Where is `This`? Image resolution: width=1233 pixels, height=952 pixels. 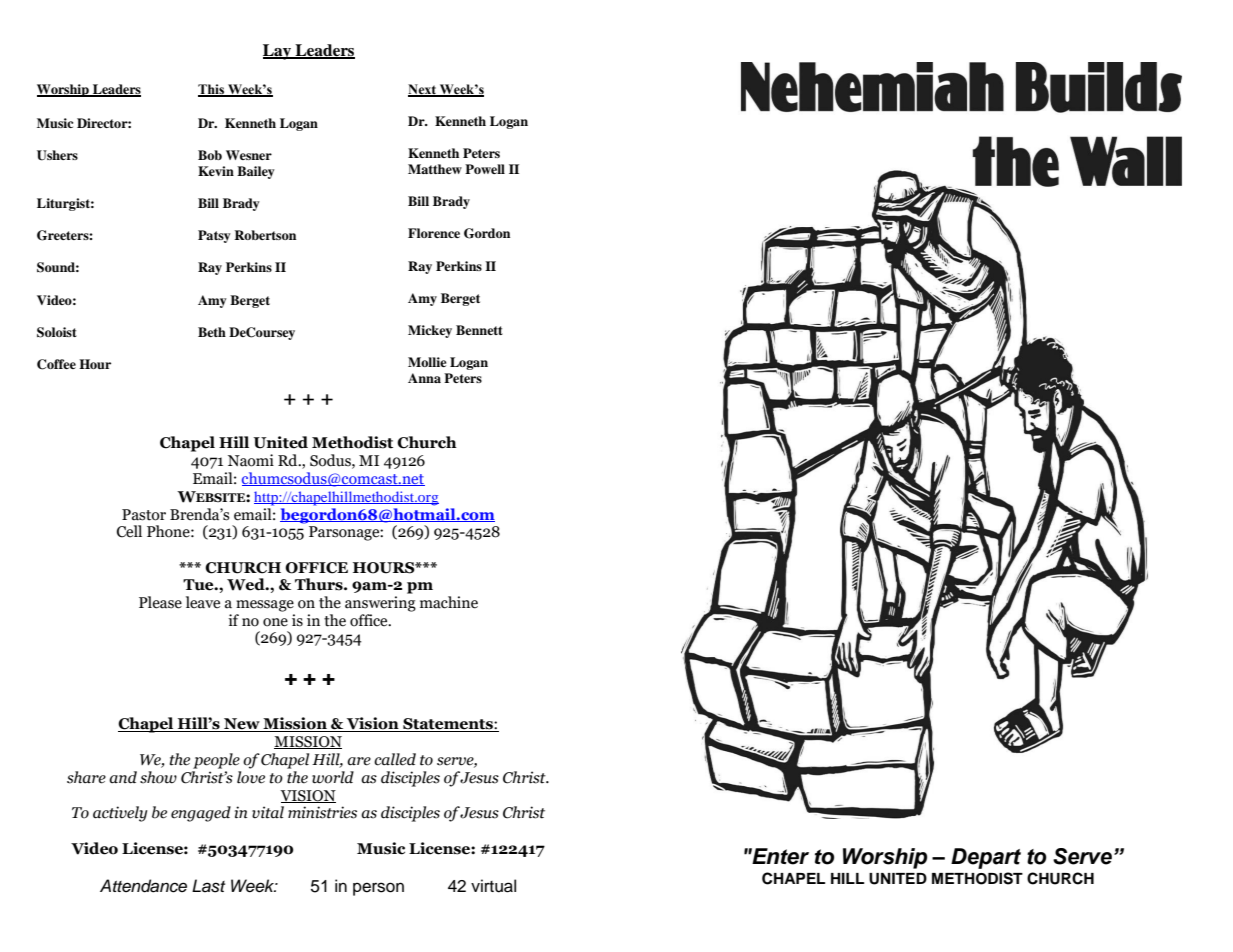
This is located at coordinates (212, 90).
